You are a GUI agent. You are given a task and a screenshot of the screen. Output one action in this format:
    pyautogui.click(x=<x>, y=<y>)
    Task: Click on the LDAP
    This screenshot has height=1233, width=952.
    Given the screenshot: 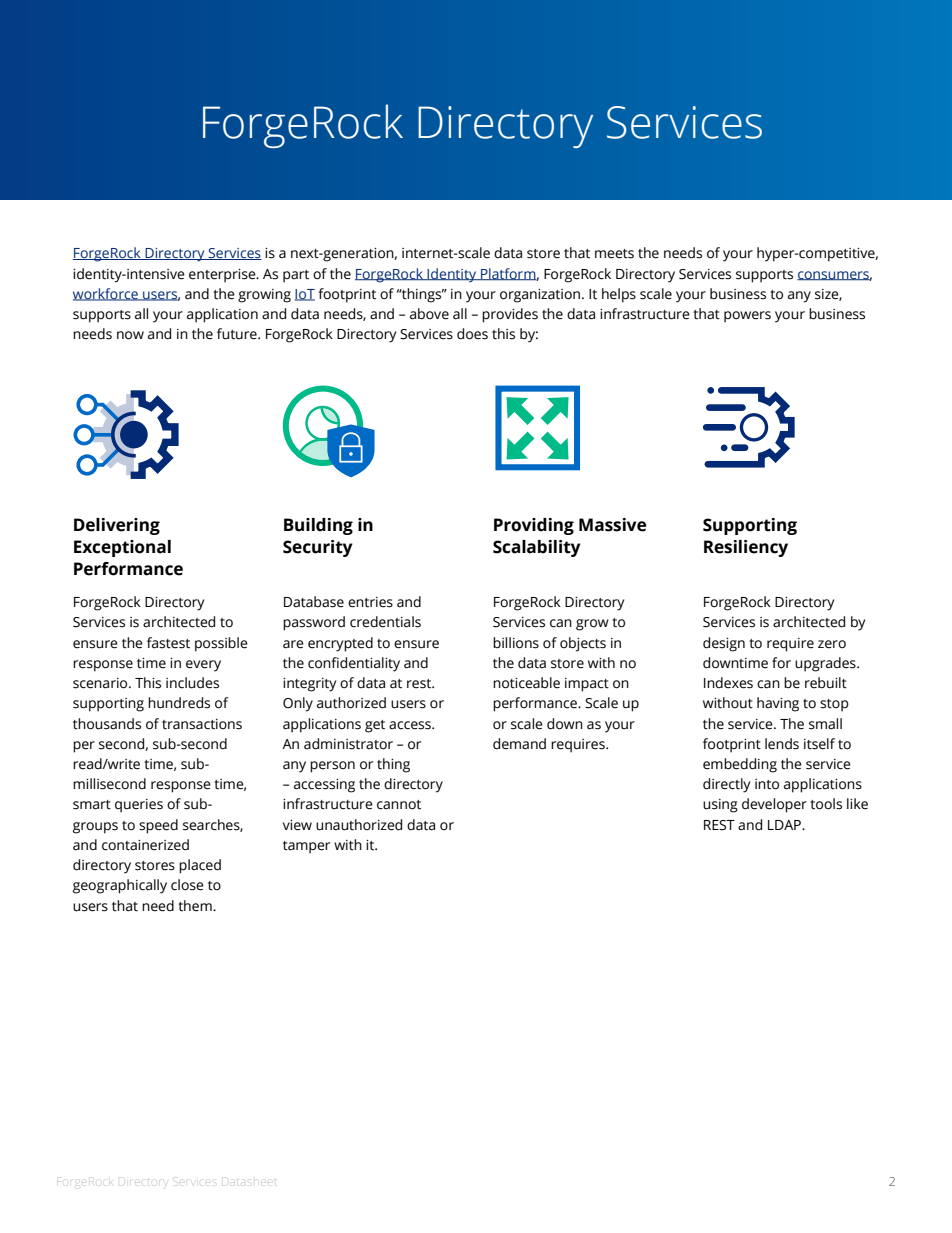 What is the action you would take?
    pyautogui.click(x=785, y=825)
